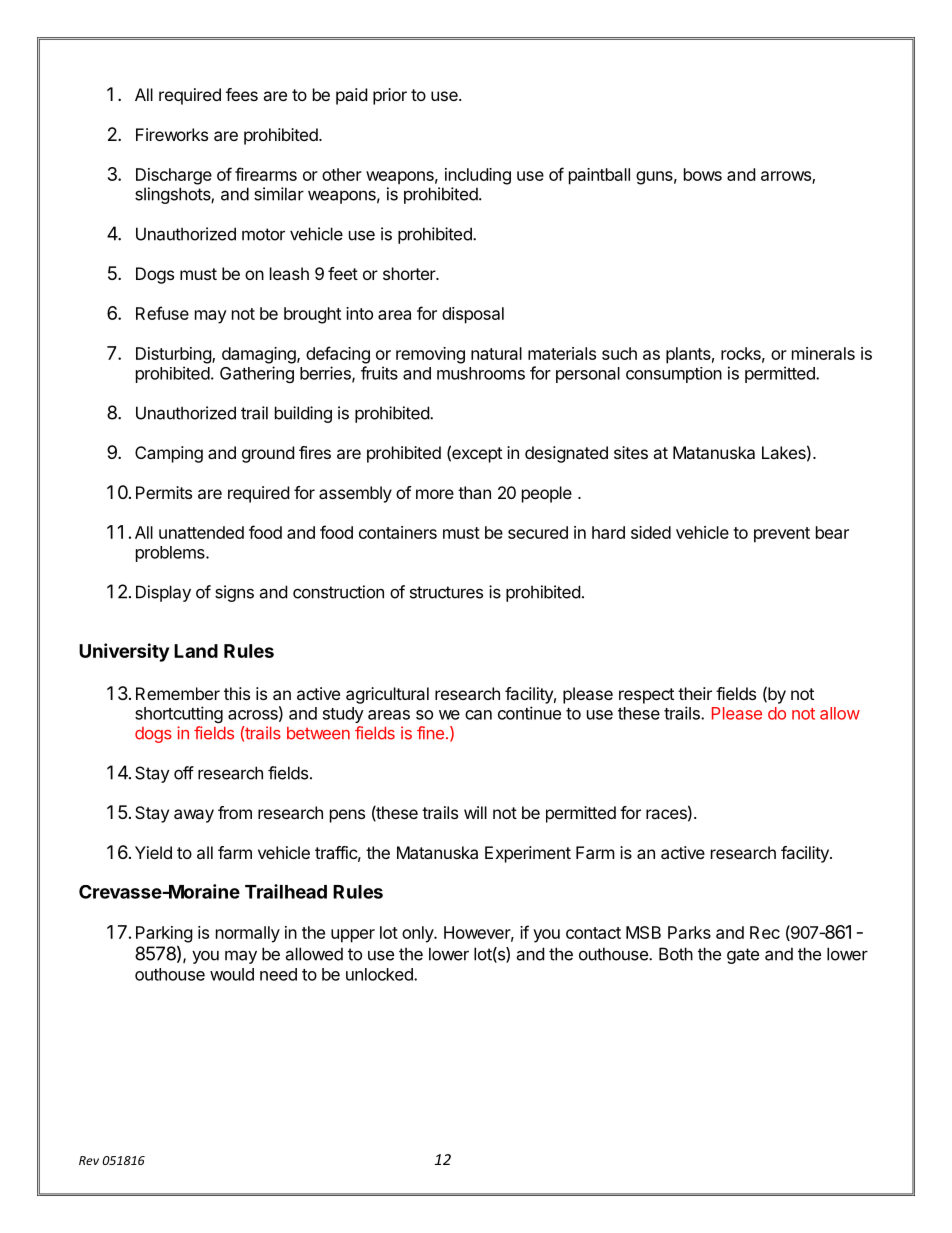 This image has height=1233, width=952. Describe the element at coordinates (478, 176) in the image. I see `including` at that location.
